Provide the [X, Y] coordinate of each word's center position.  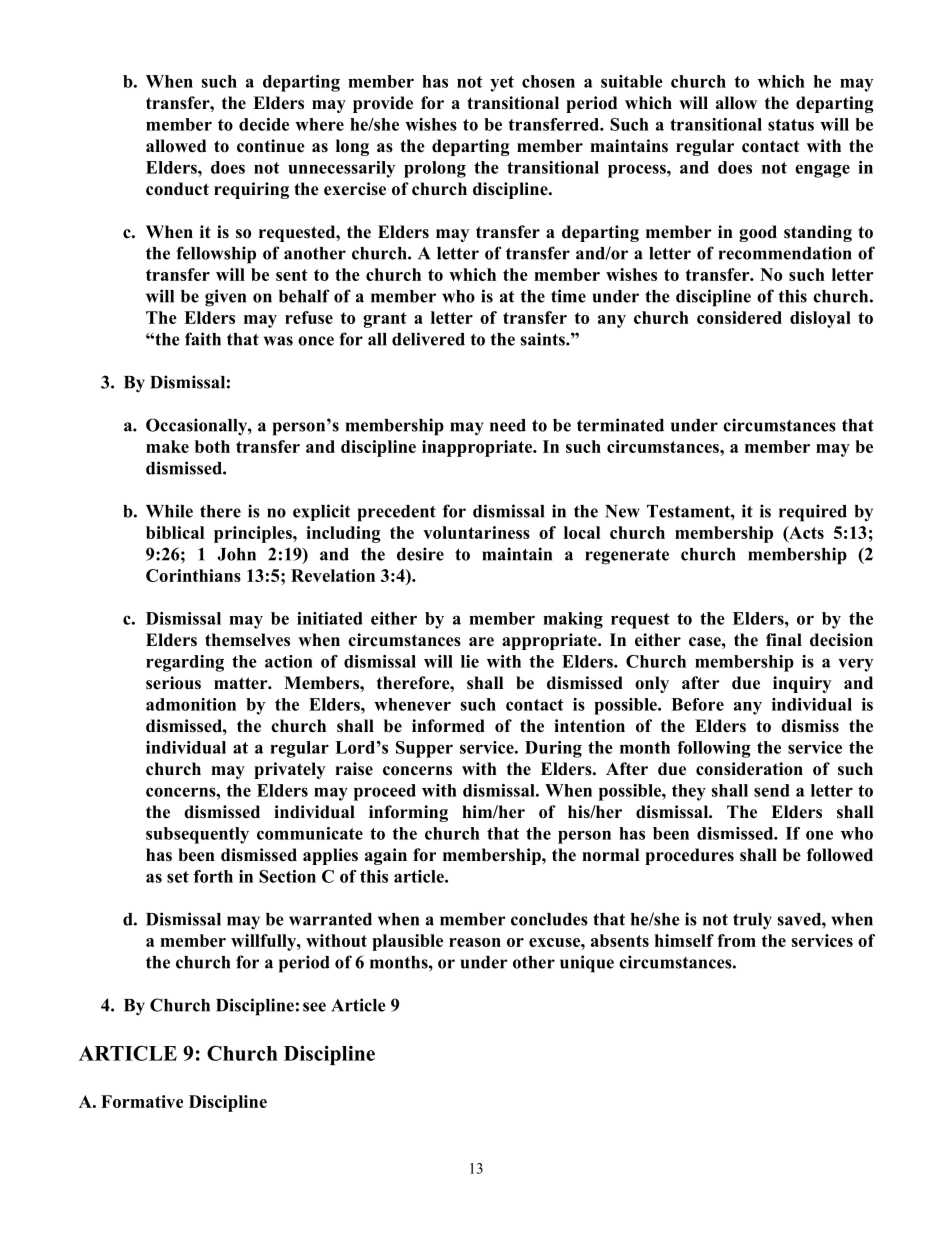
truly [752, 921]
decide [264, 124]
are [481, 642]
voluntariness [476, 532]
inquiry [802, 684]
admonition [191, 704]
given [225, 298]
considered [739, 317]
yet [502, 84]
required [813, 513]
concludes [549, 919]
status [791, 125]
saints [544, 339]
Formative [142, 1101]
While [169, 511]
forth [213, 876]
